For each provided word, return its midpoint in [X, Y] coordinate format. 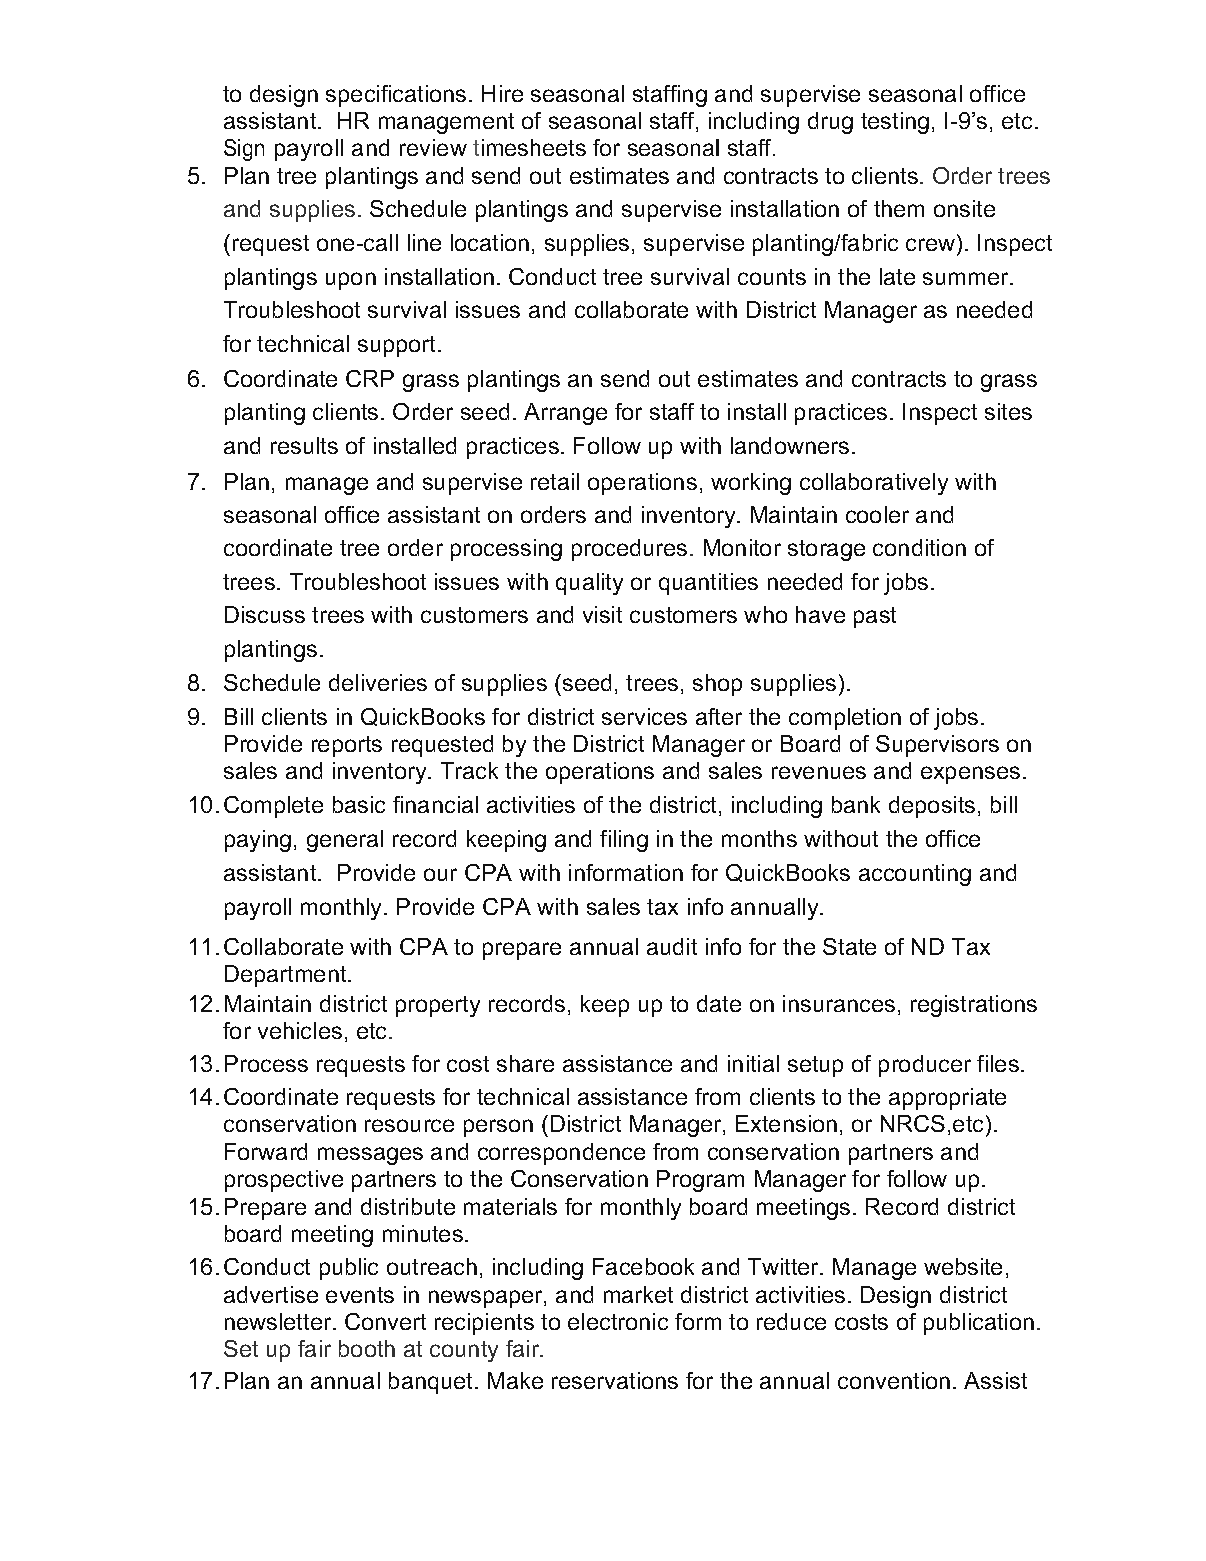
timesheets [529, 147]
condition [919, 547]
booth [367, 1348]
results [304, 445]
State [849, 946]
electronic [618, 1321]
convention [894, 1380]
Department [287, 976]
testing [895, 123]
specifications [396, 96]
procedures [629, 550]
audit [672, 946]
